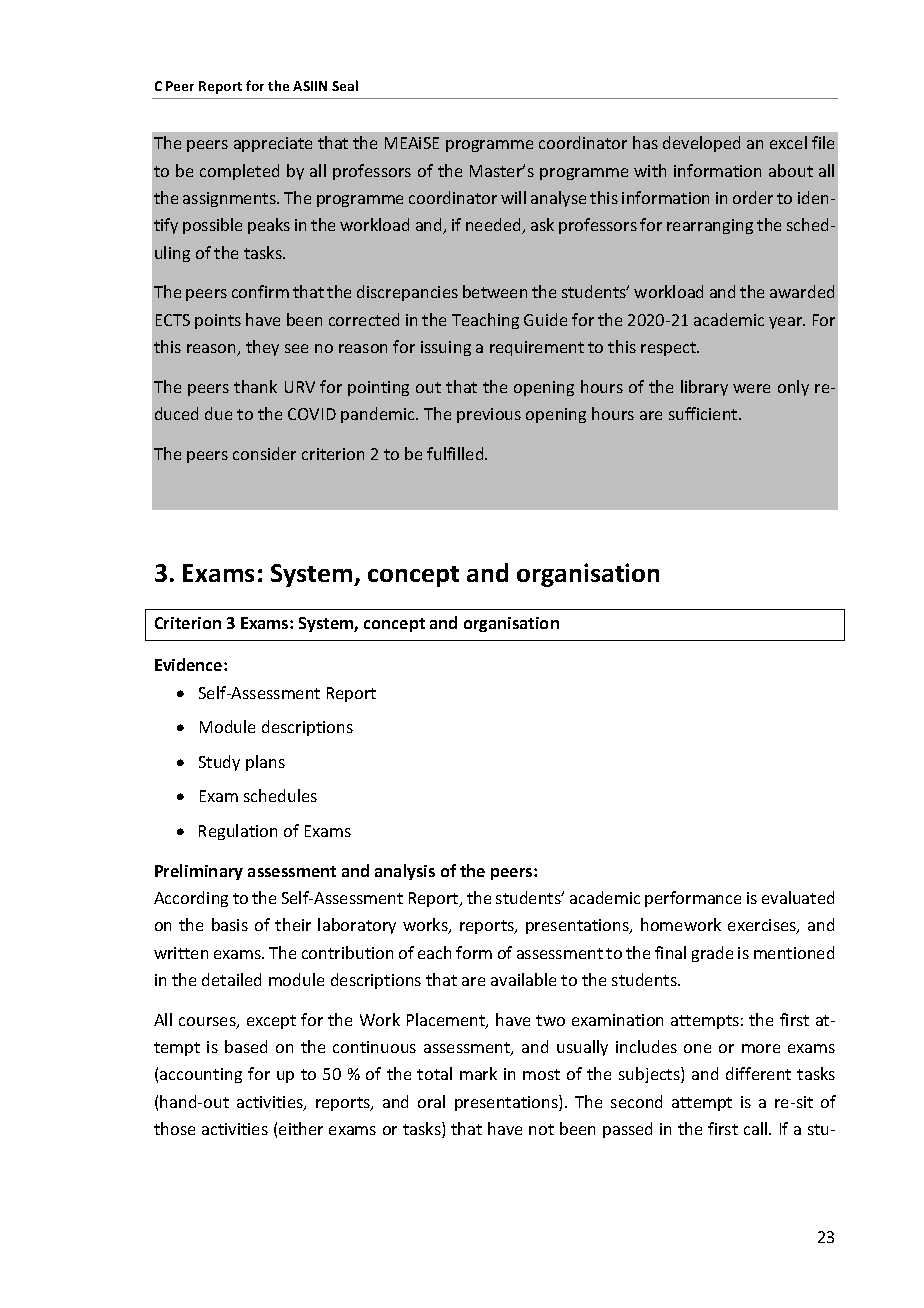  I want to click on consider, so click(264, 453).
